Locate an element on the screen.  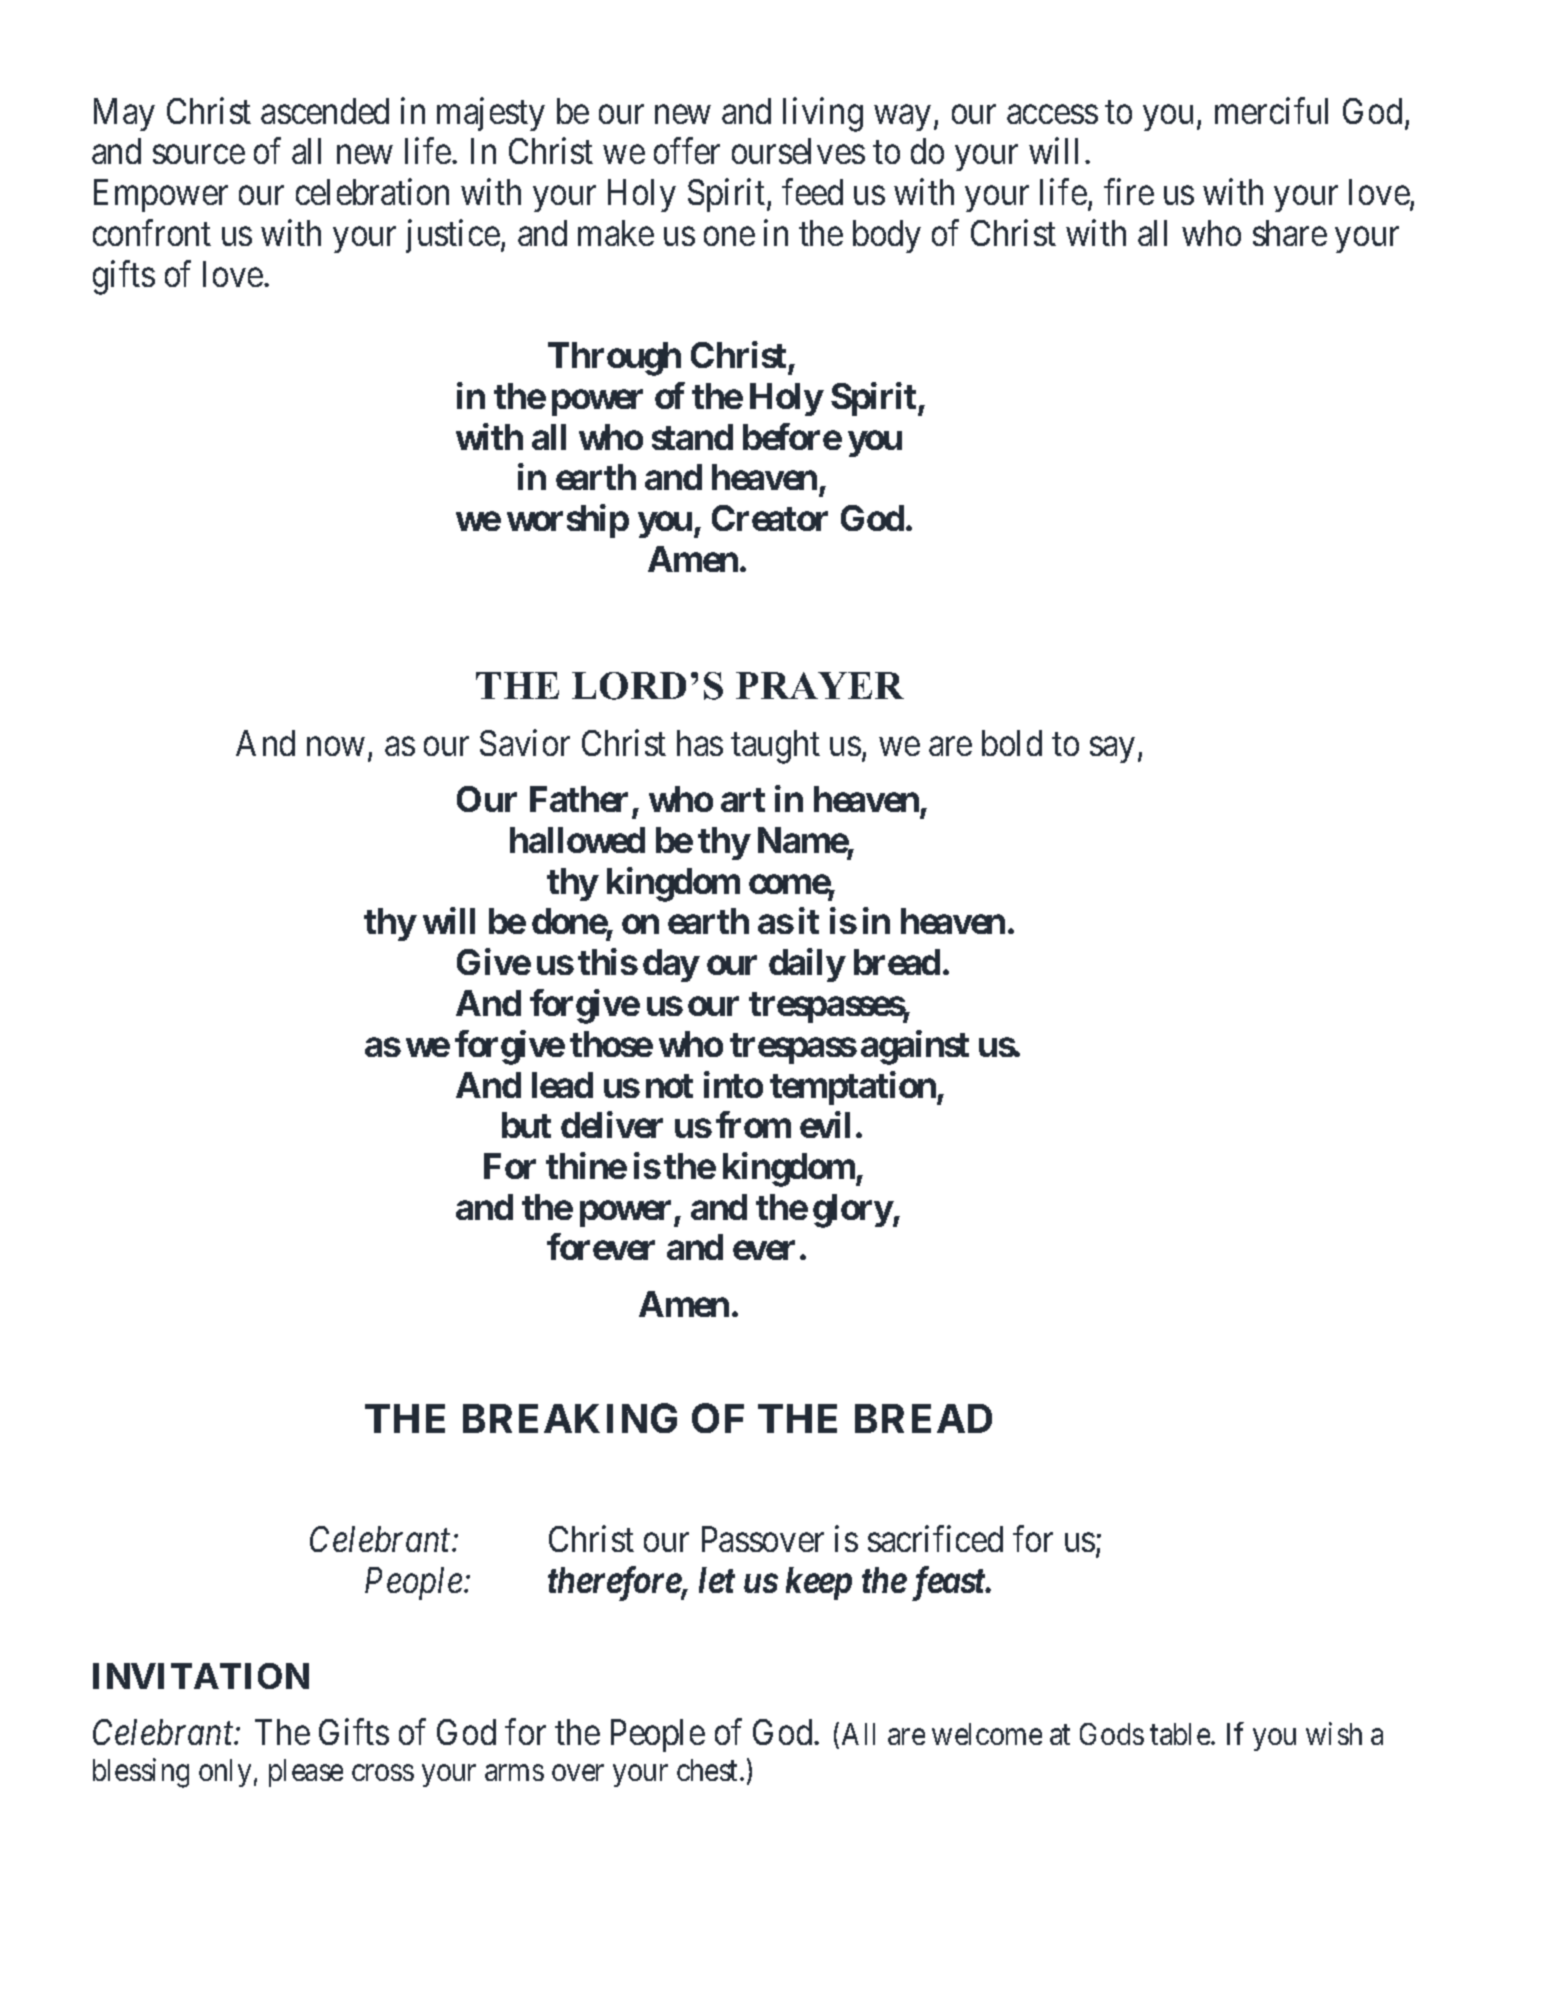
say is located at coordinates (1112, 750).
